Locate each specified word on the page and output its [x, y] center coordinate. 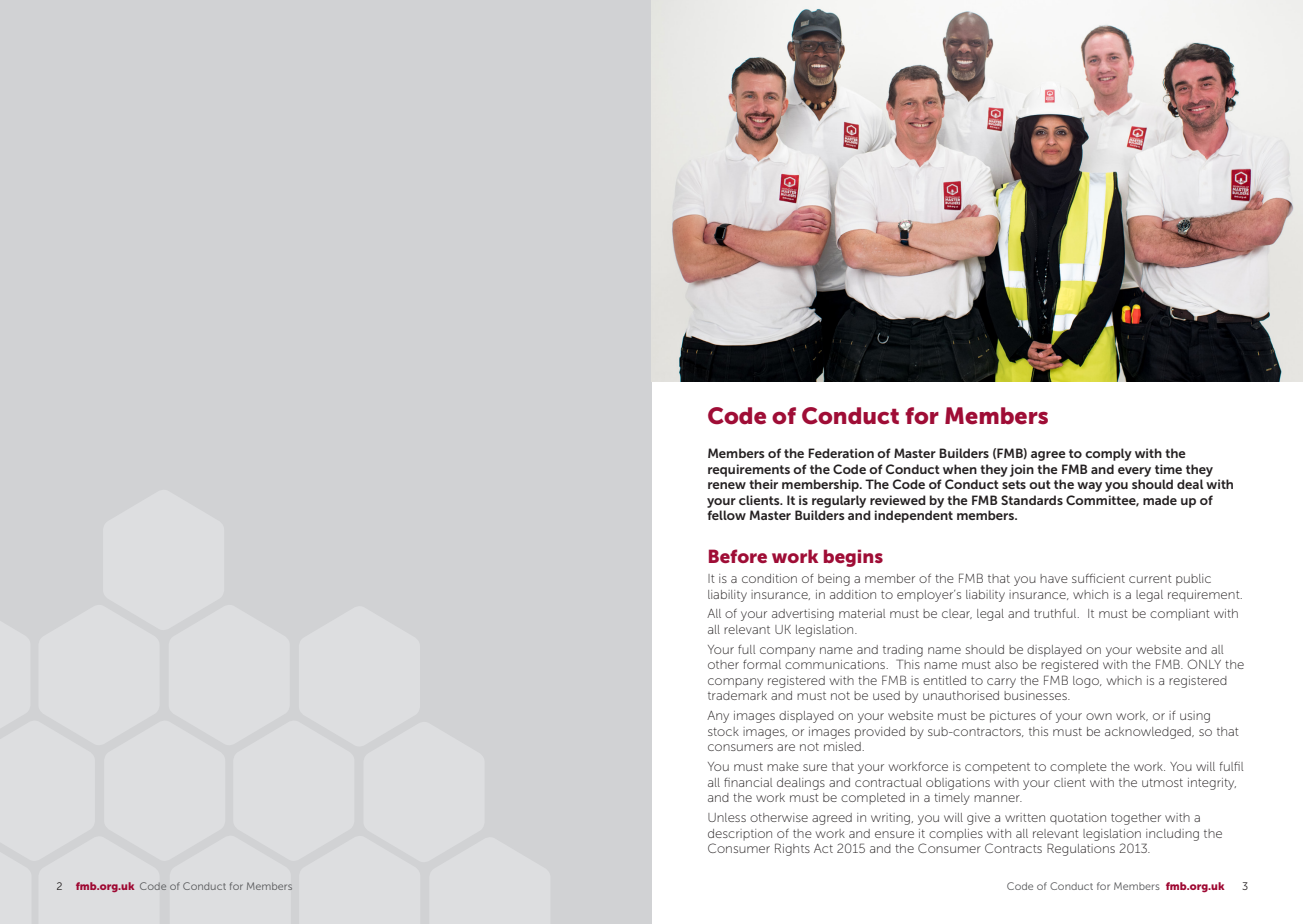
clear [957, 614]
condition [769, 578]
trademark [737, 695]
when [960, 469]
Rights [792, 849]
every [1134, 472]
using [1195, 717]
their [763, 484]
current [1150, 579]
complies [956, 835]
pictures [1013, 717]
